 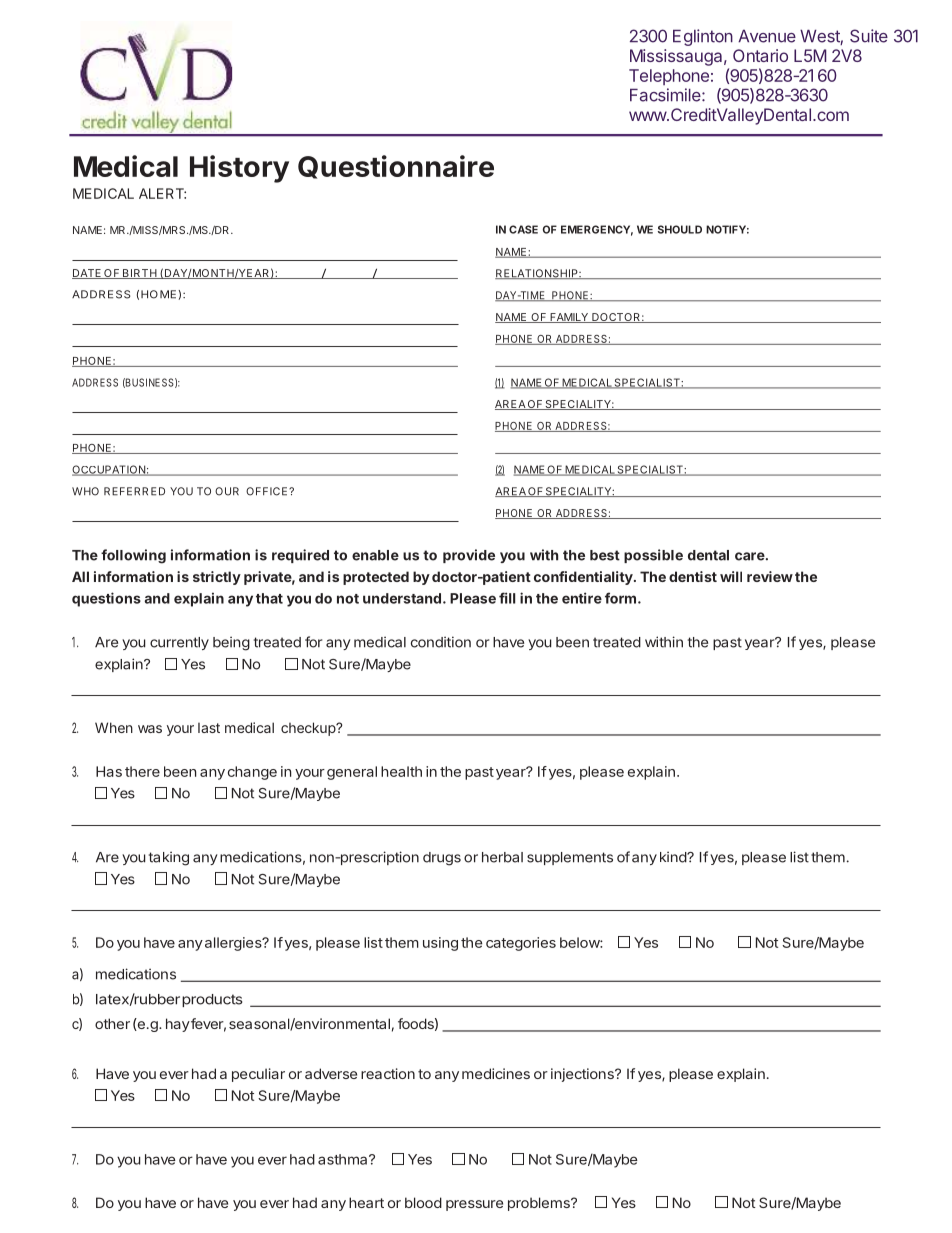 What do you see at coordinates (750, 556) in the image?
I see `care` at bounding box center [750, 556].
